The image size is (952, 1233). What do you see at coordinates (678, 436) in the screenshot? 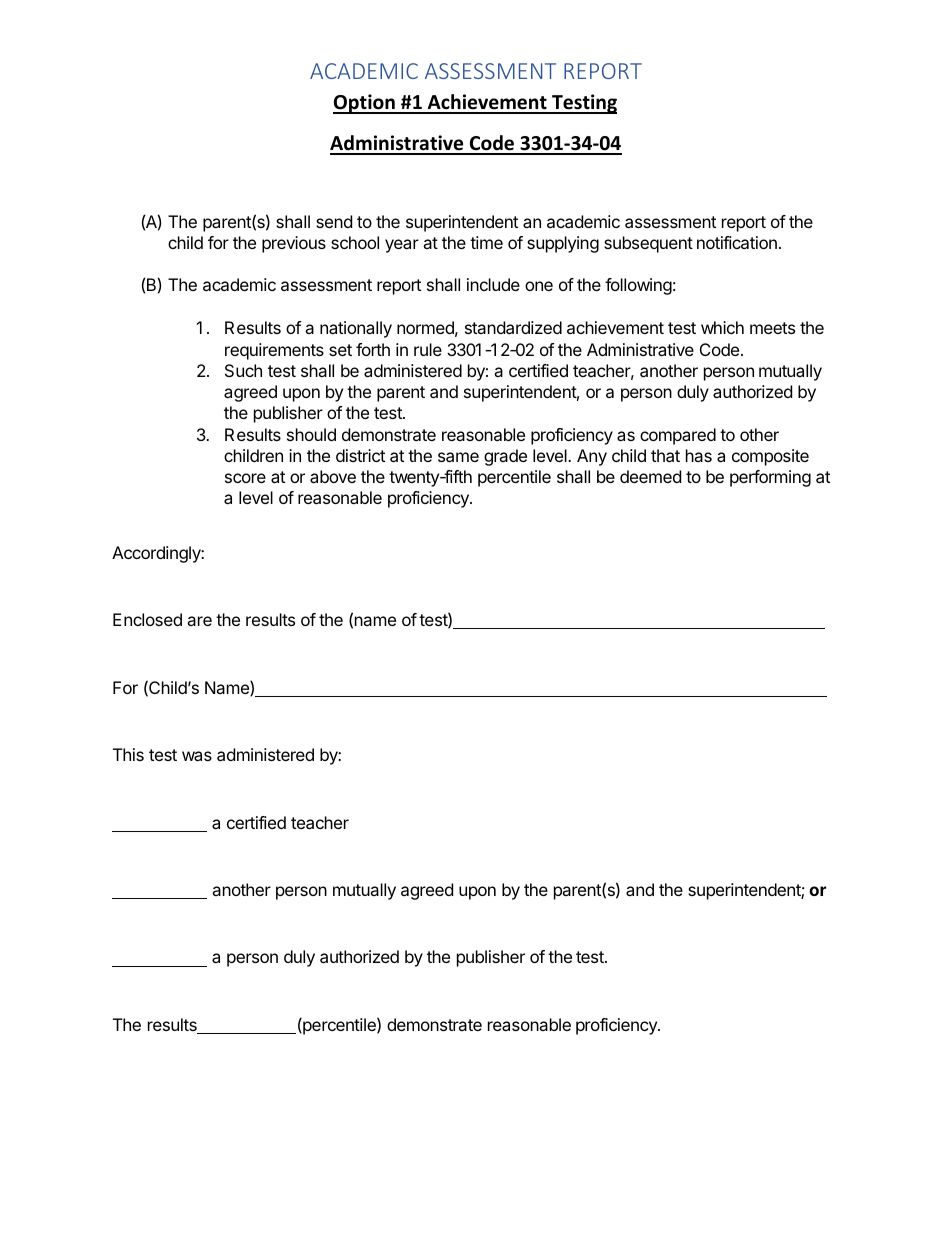
I see `compared` at bounding box center [678, 436].
